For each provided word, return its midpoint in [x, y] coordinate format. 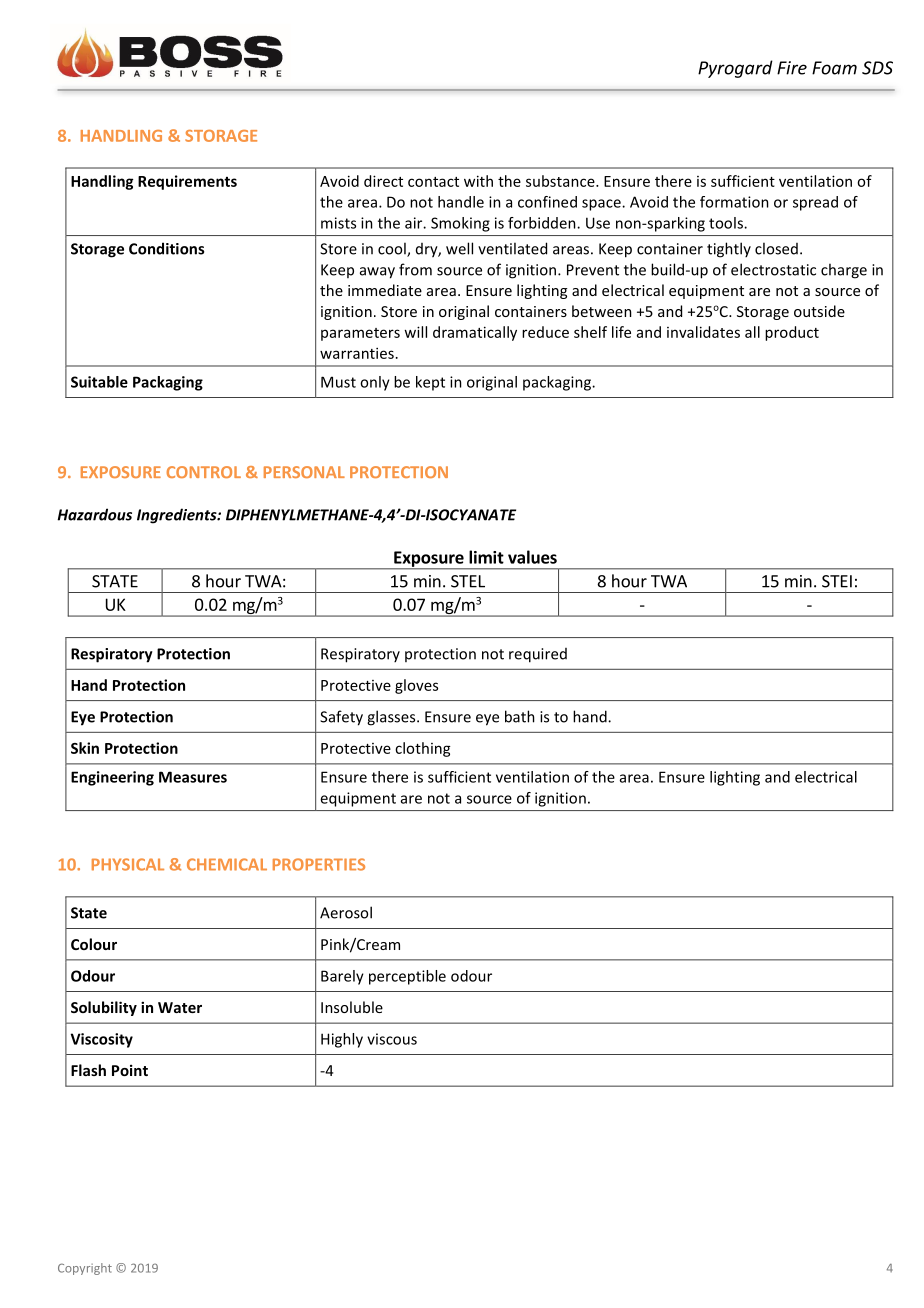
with [478, 181]
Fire [792, 68]
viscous [392, 1039]
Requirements [187, 182]
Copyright [85, 1269]
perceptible [407, 977]
